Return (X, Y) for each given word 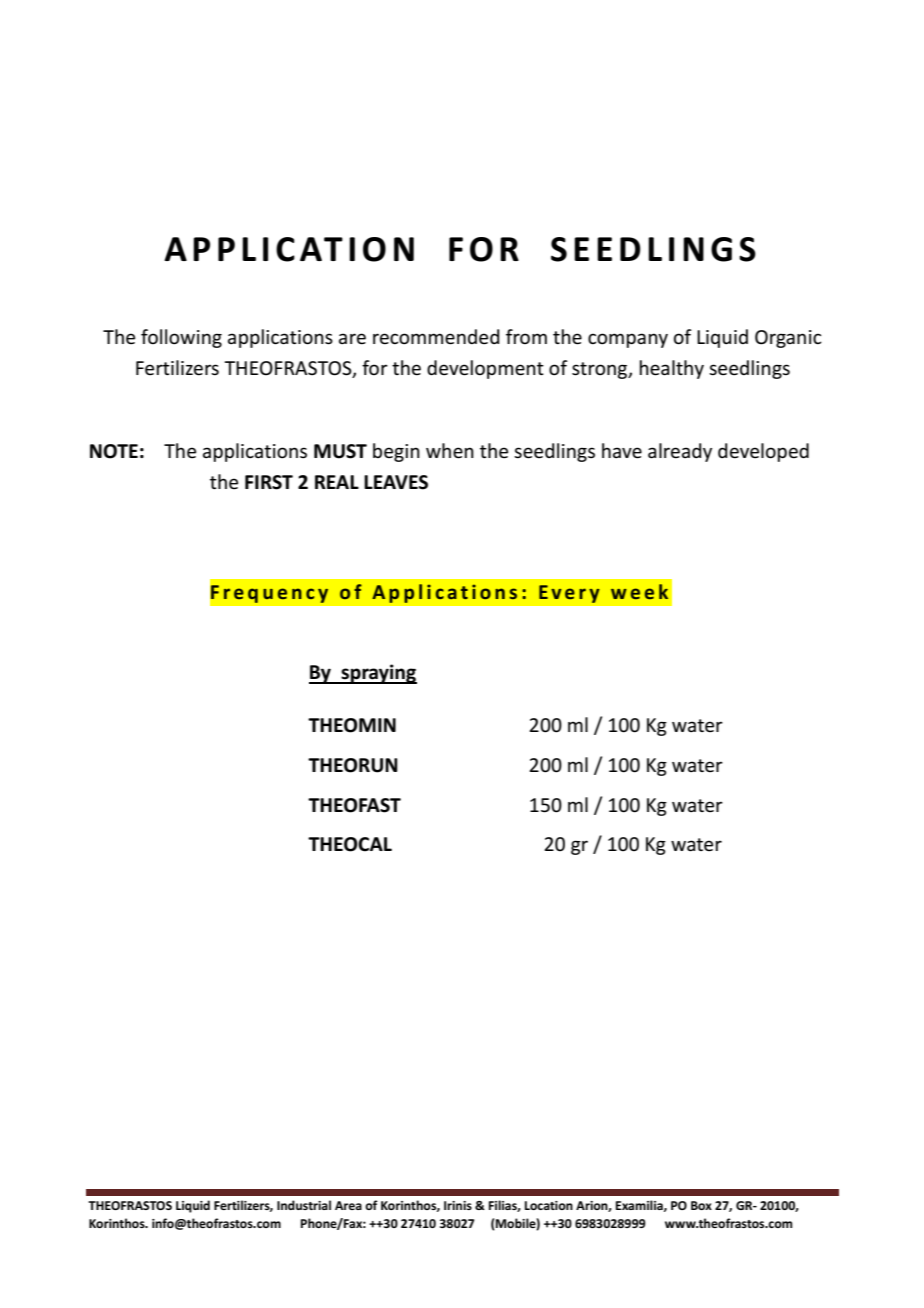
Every (569, 594)
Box (701, 1205)
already (680, 452)
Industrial (304, 1205)
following (181, 338)
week (639, 591)
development (485, 369)
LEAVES (396, 482)
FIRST (269, 482)
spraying (378, 674)
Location (549, 1205)
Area (348, 1205)
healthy (672, 369)
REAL (337, 482)
